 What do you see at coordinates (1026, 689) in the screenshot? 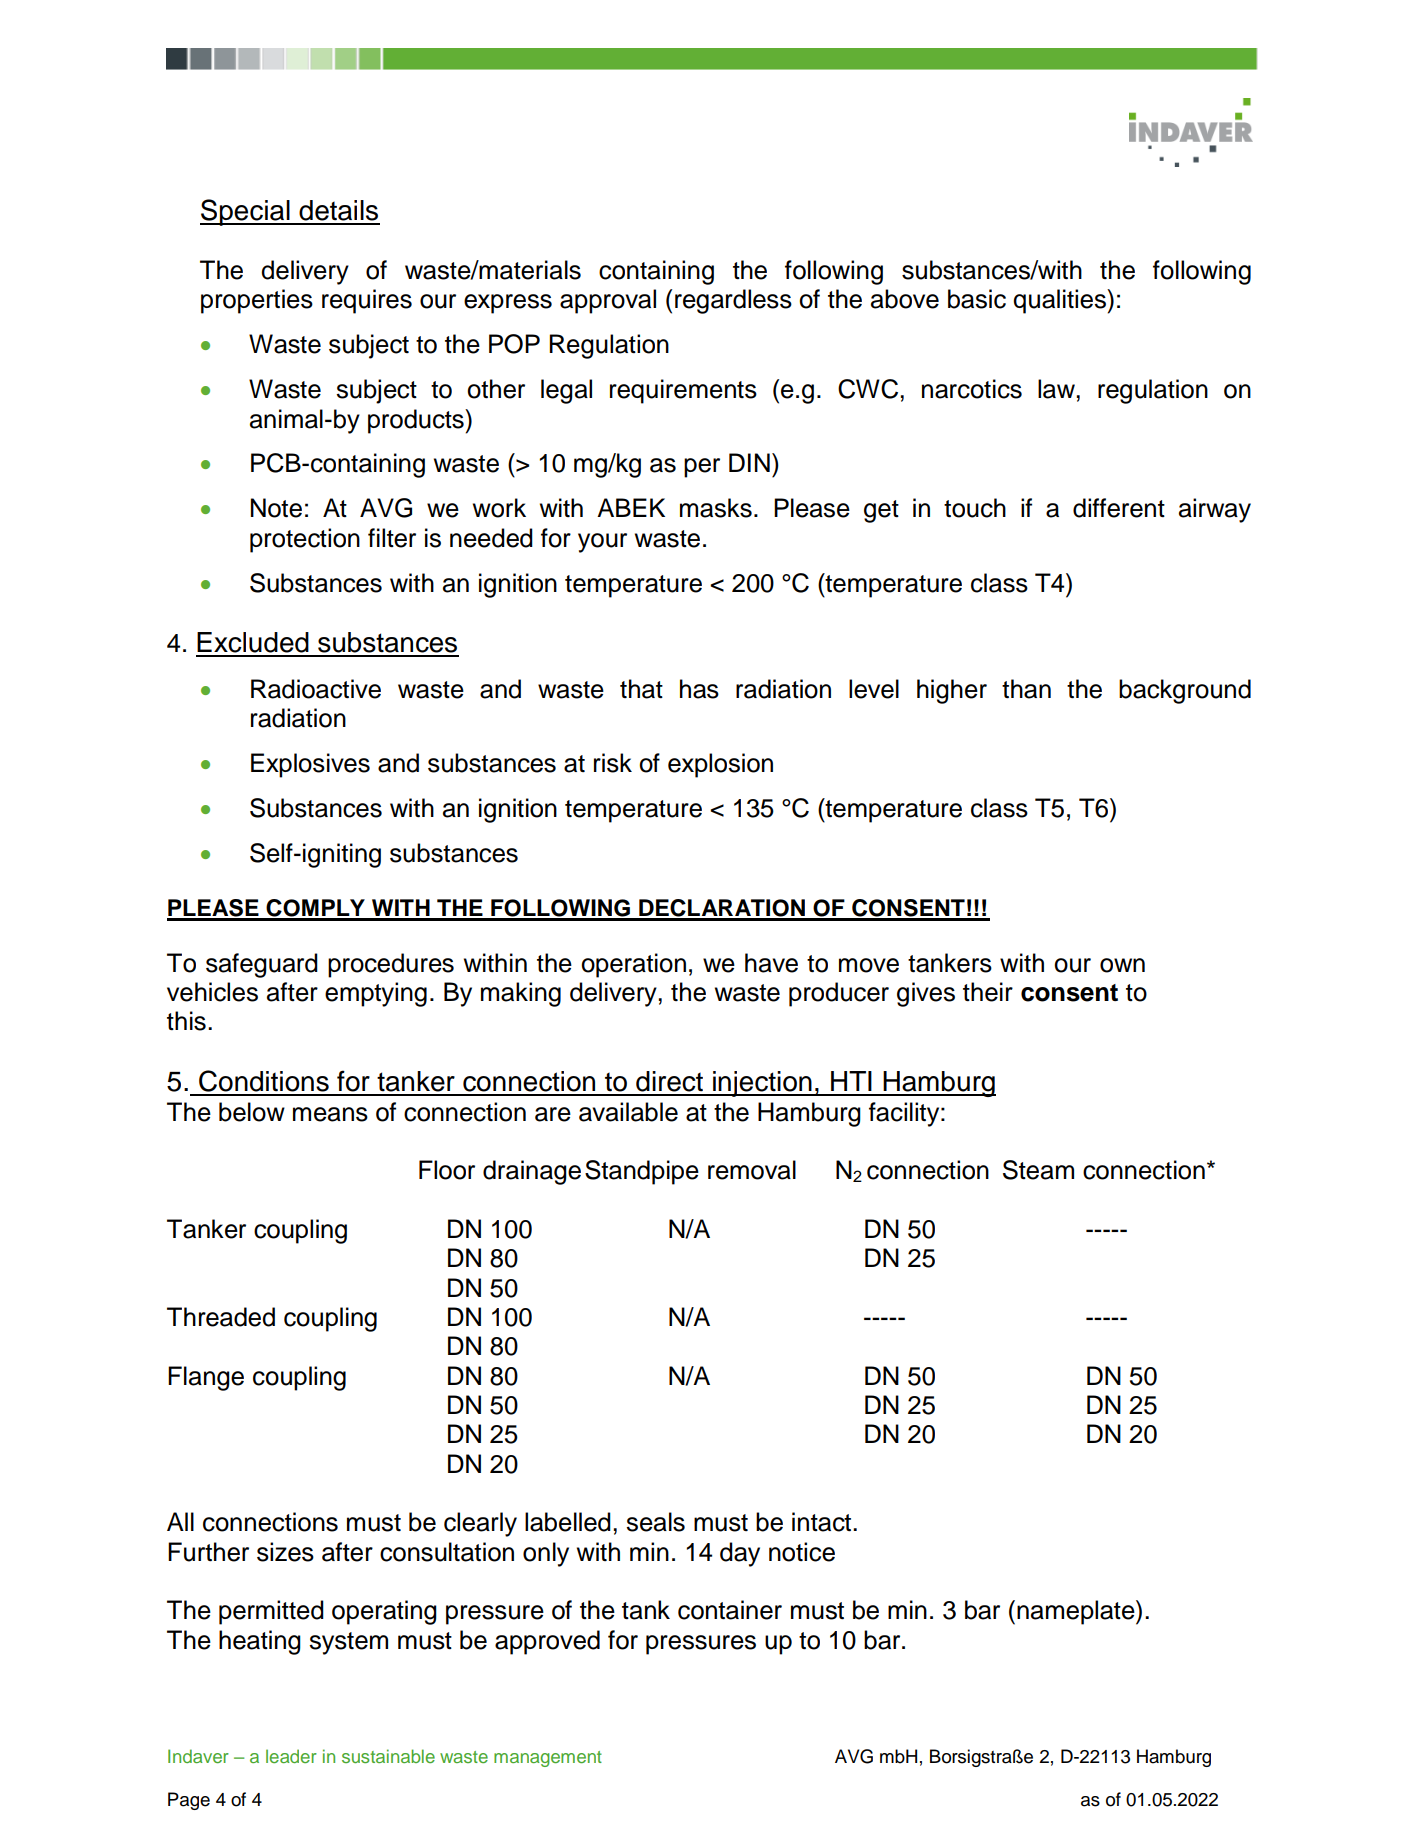
I see `than` at bounding box center [1026, 689].
